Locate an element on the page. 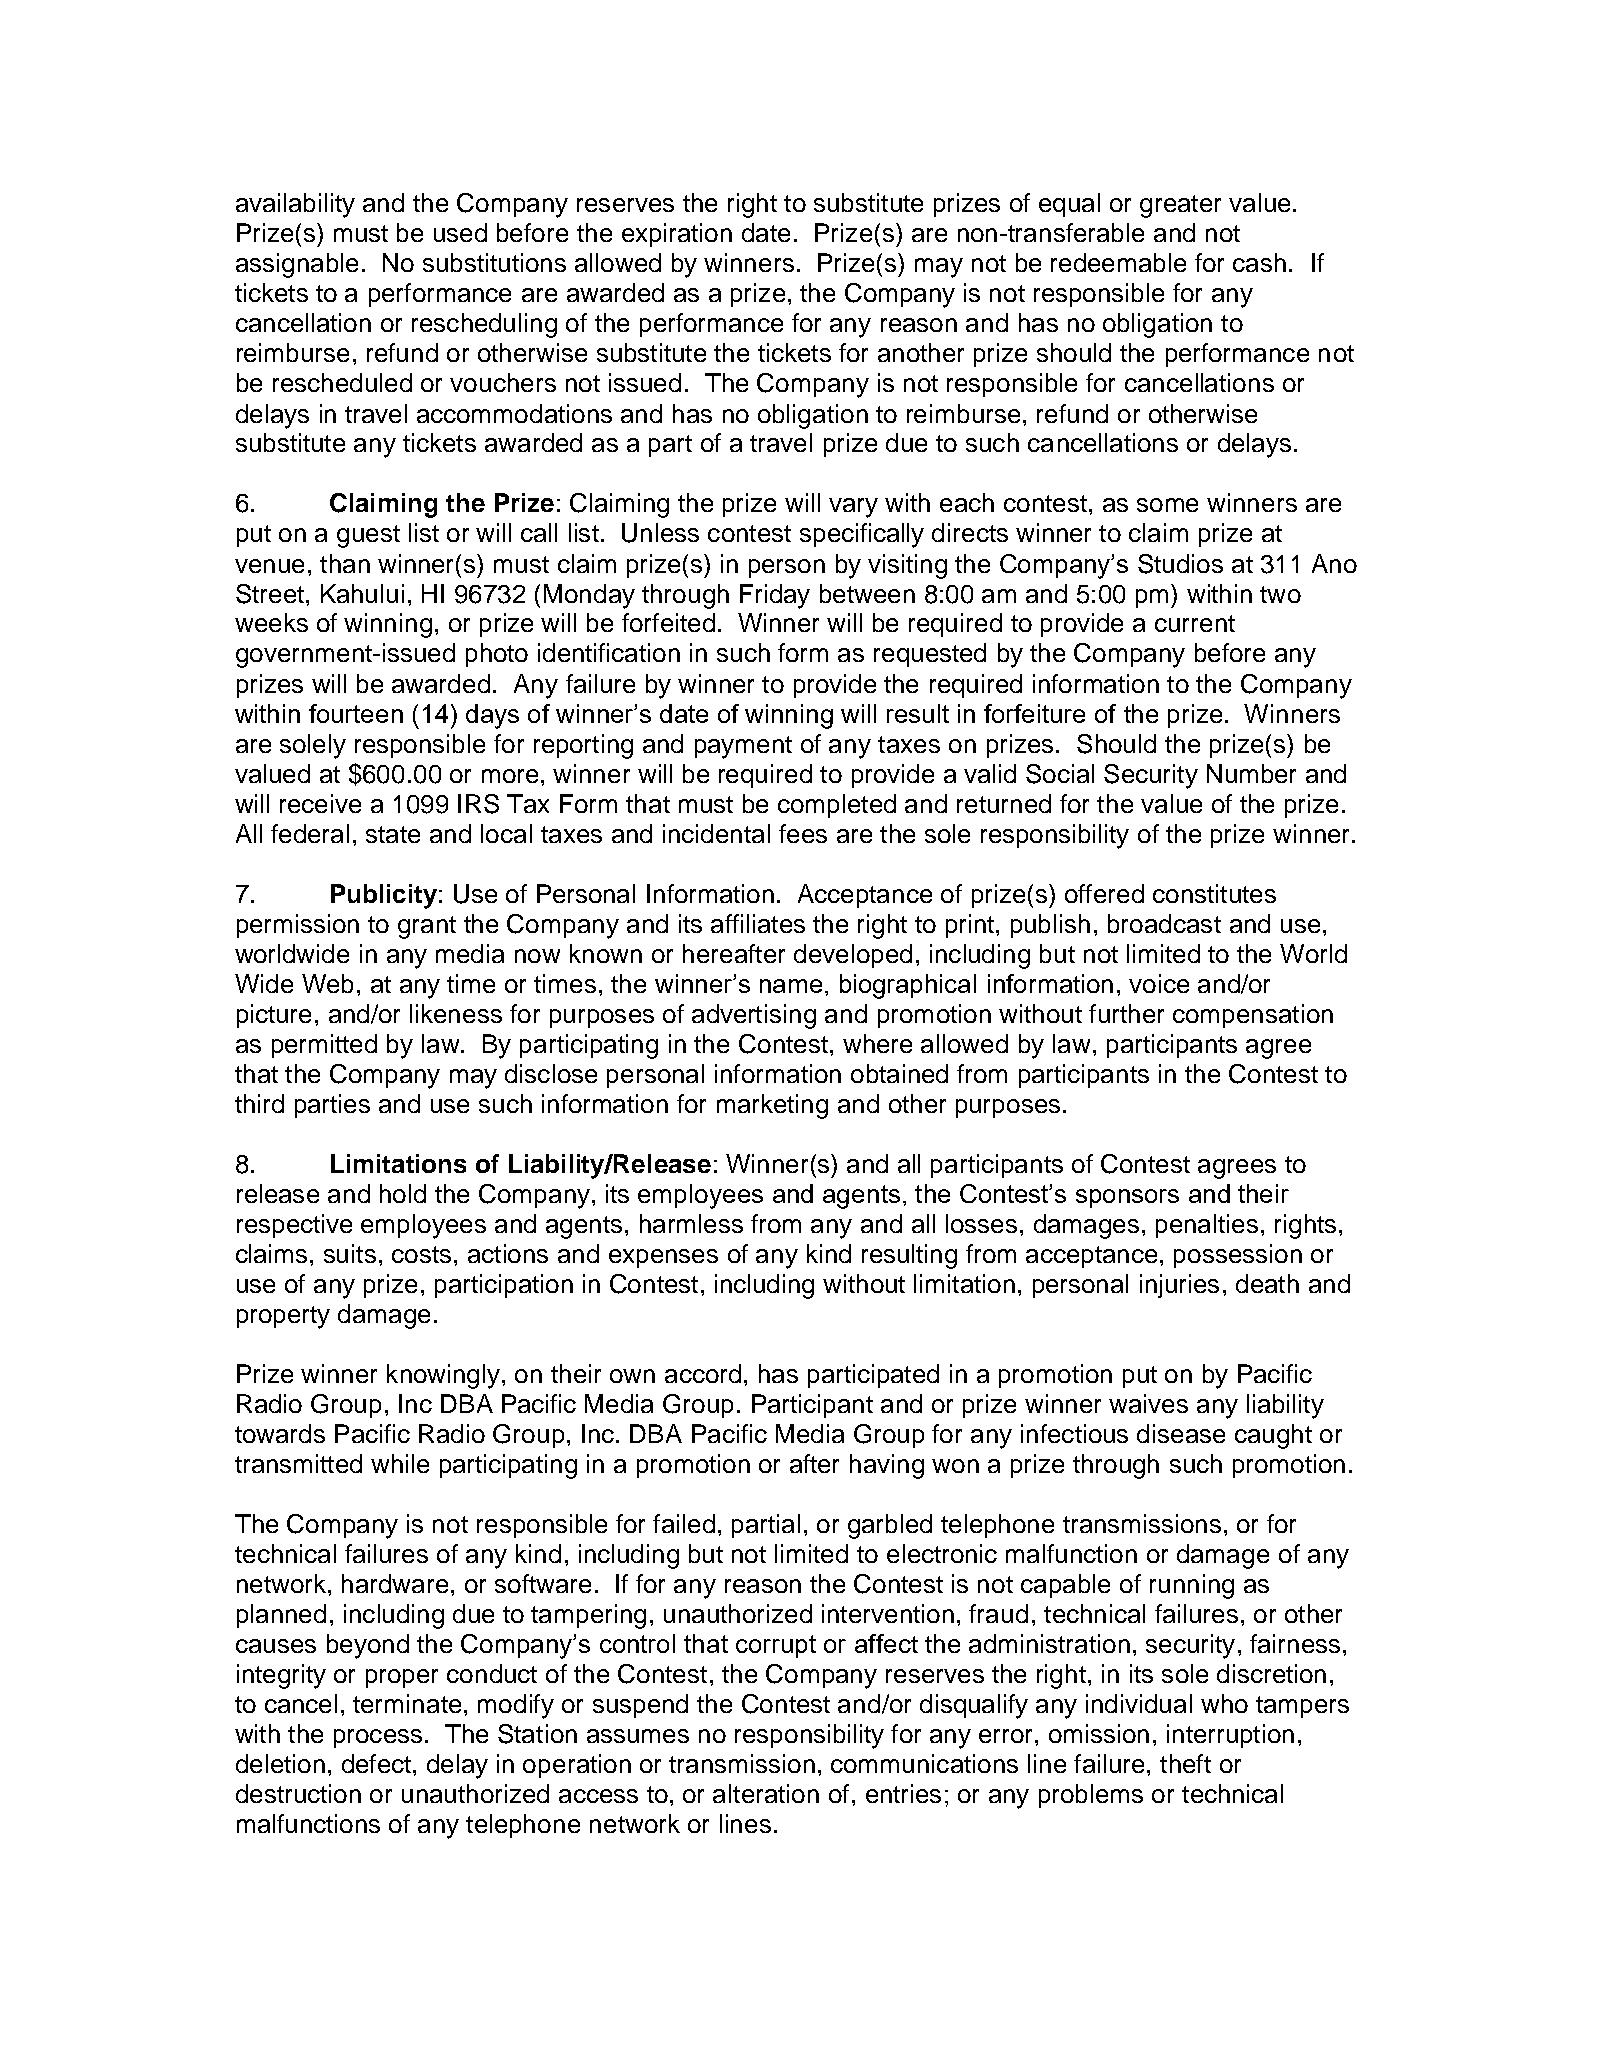  harmless is located at coordinates (691, 1223).
